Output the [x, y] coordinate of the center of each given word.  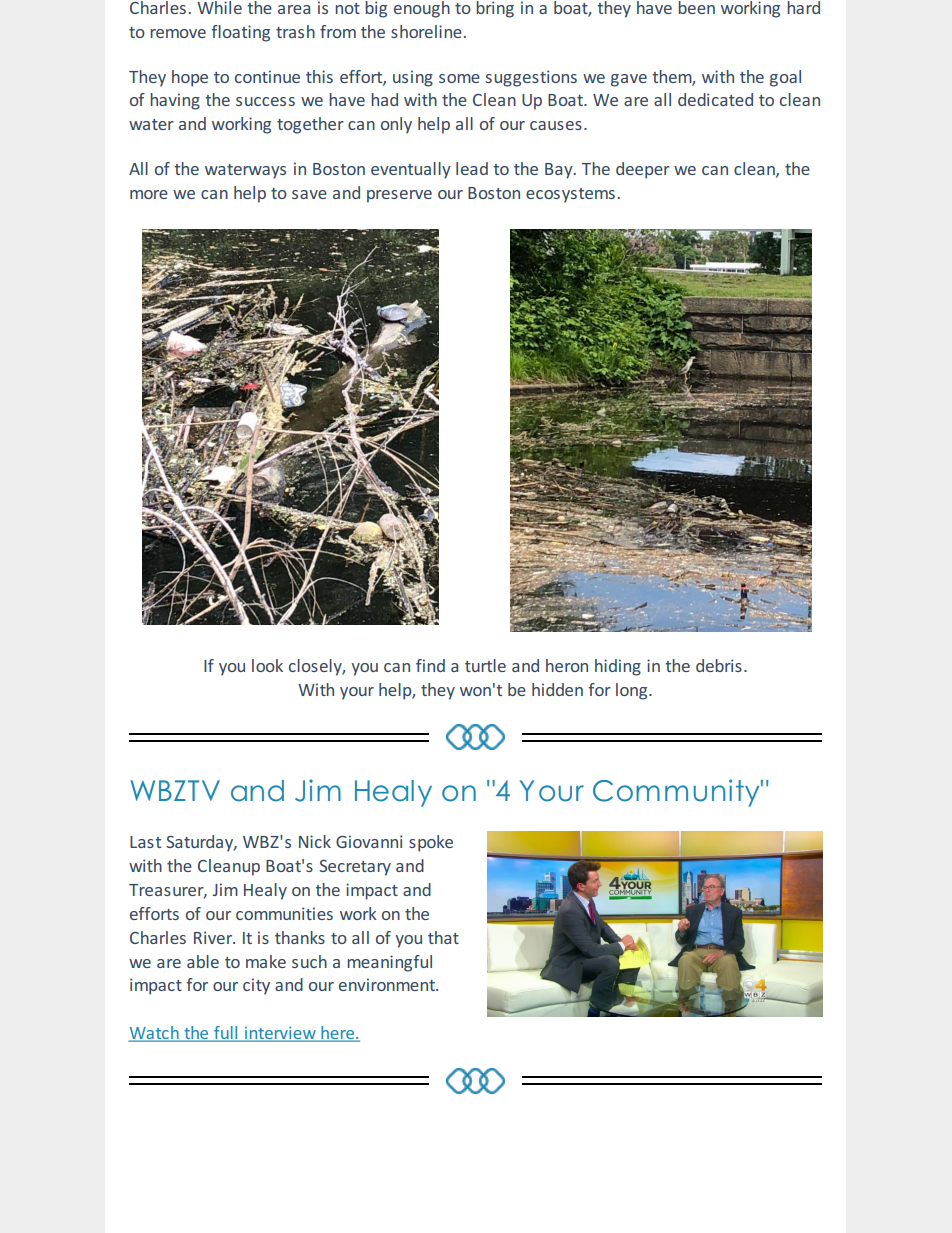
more [149, 194]
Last [145, 842]
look [267, 665]
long [633, 691]
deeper [643, 170]
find [430, 665]
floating [240, 33]
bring [495, 9]
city [256, 986]
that [443, 937]
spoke [431, 843]
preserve [399, 196]
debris [719, 665]
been [696, 7]
